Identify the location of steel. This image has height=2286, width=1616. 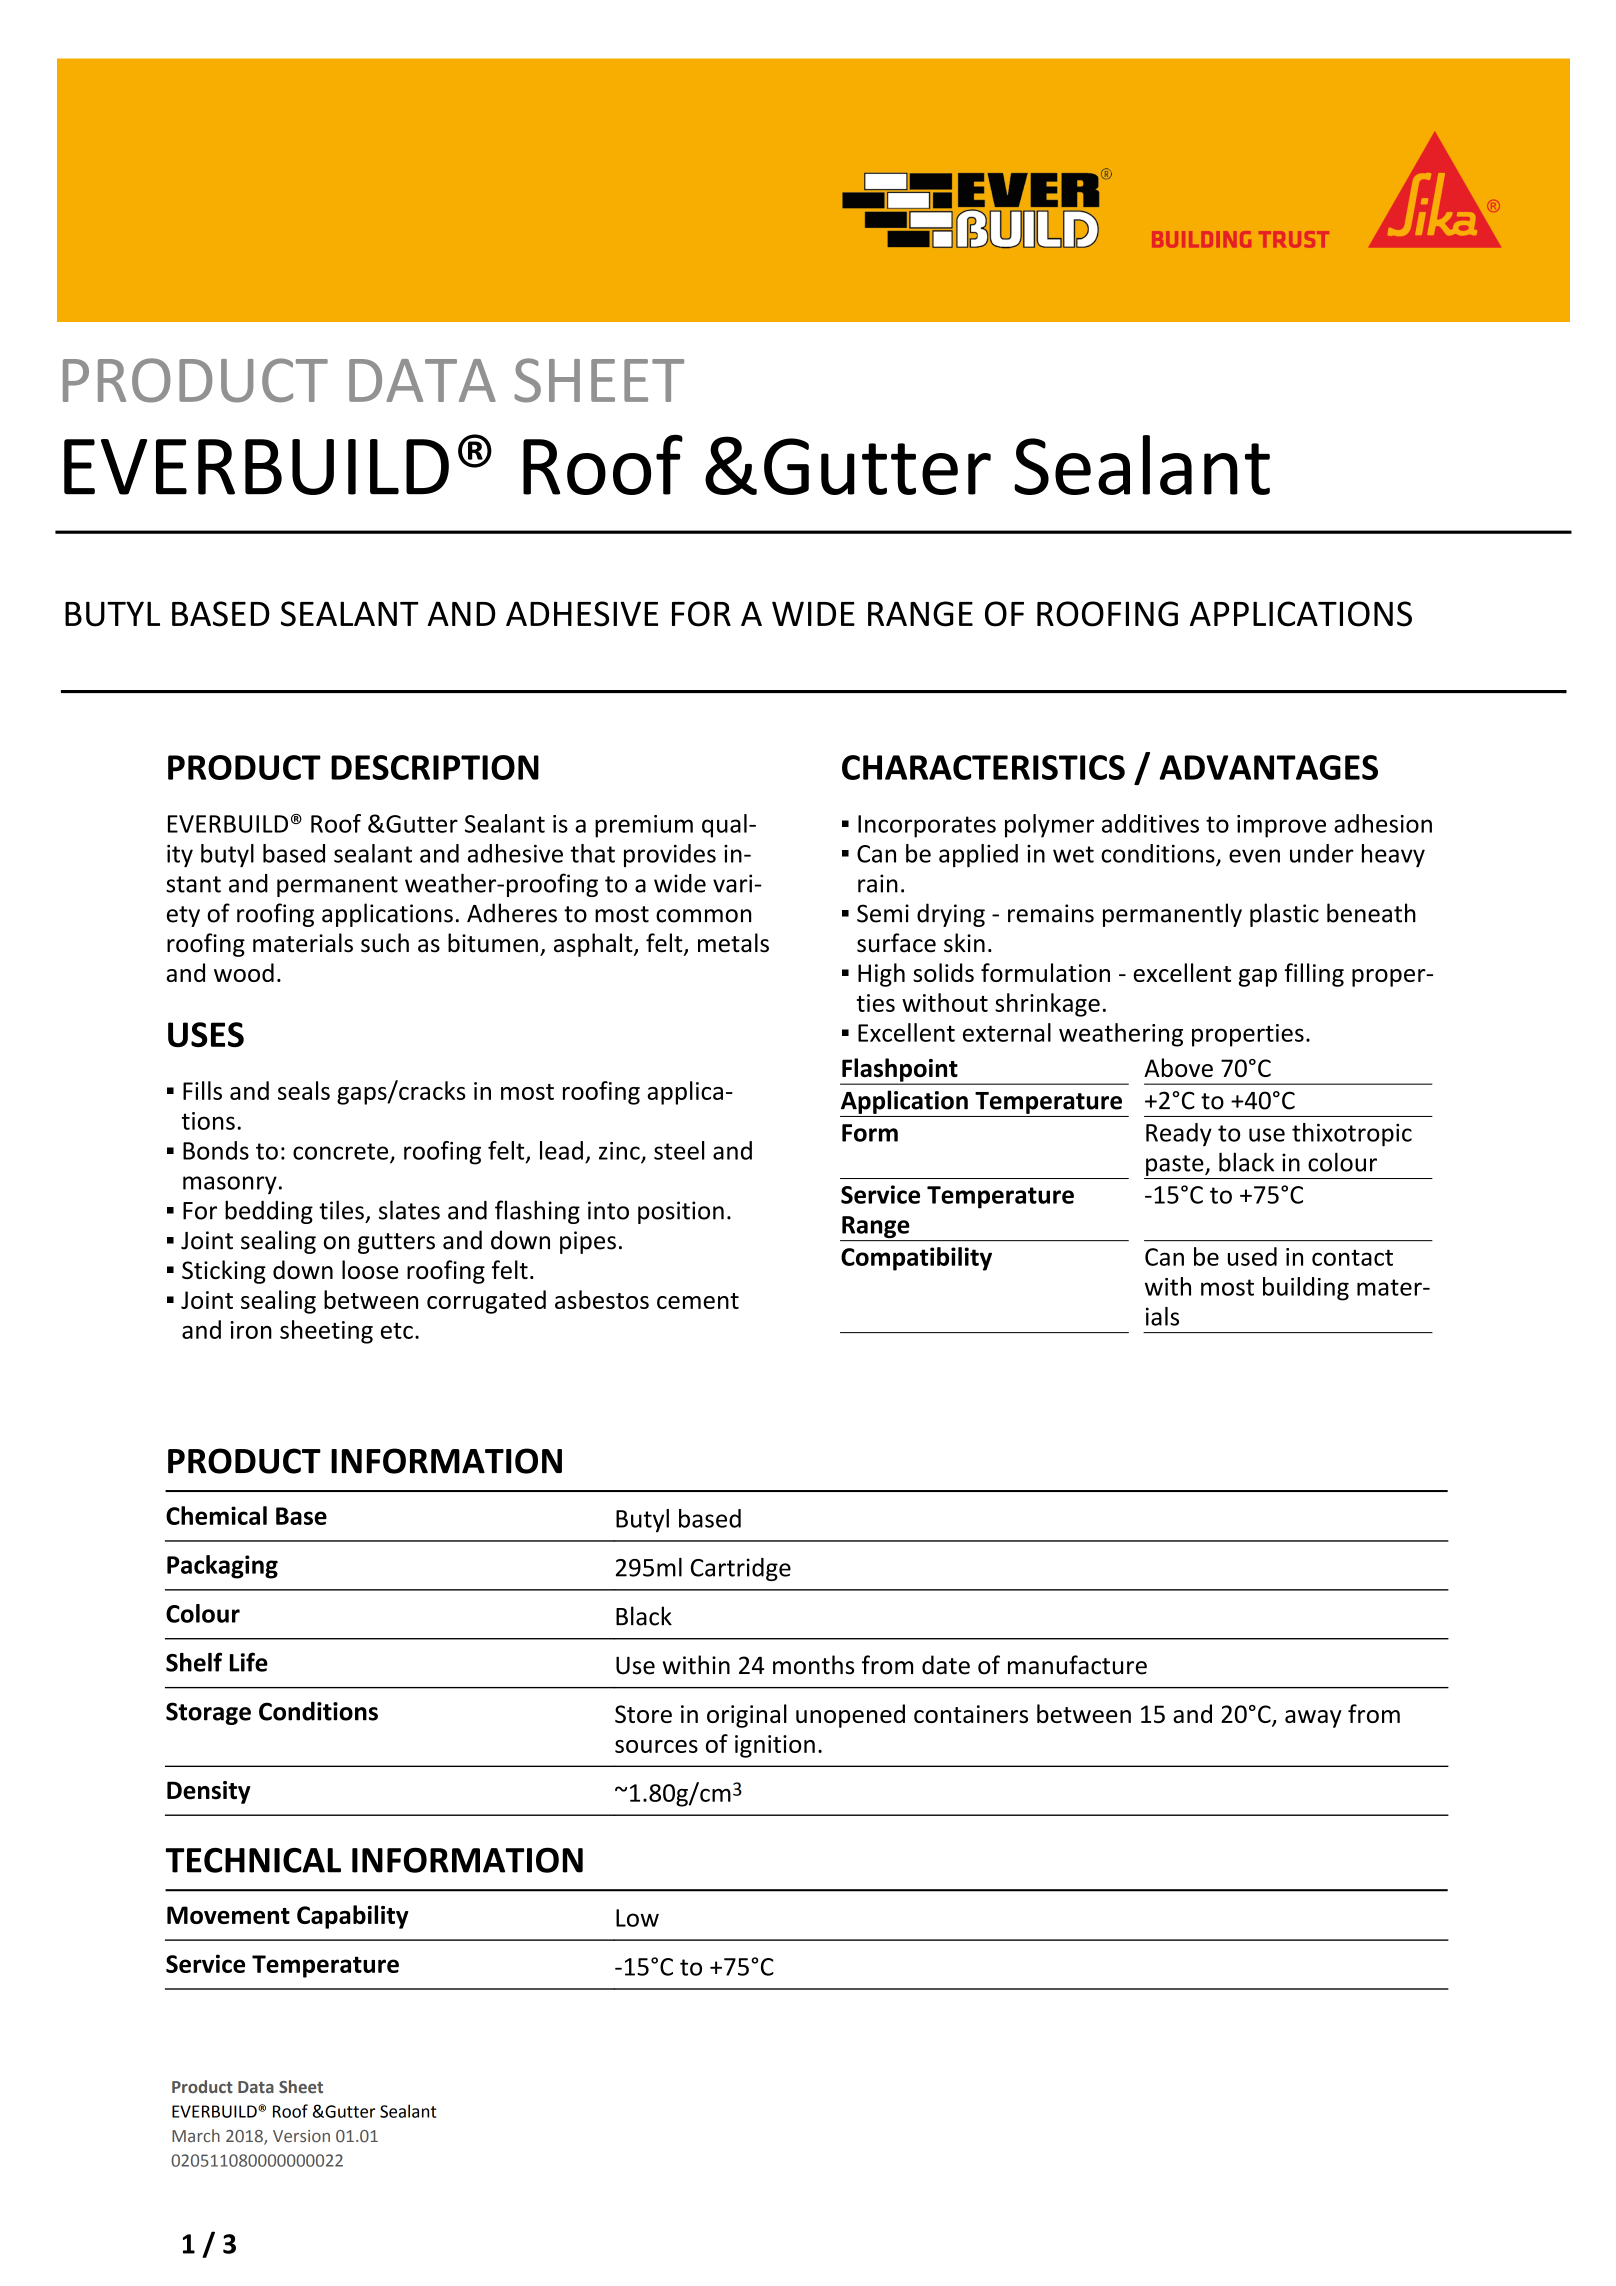
(679, 1150).
